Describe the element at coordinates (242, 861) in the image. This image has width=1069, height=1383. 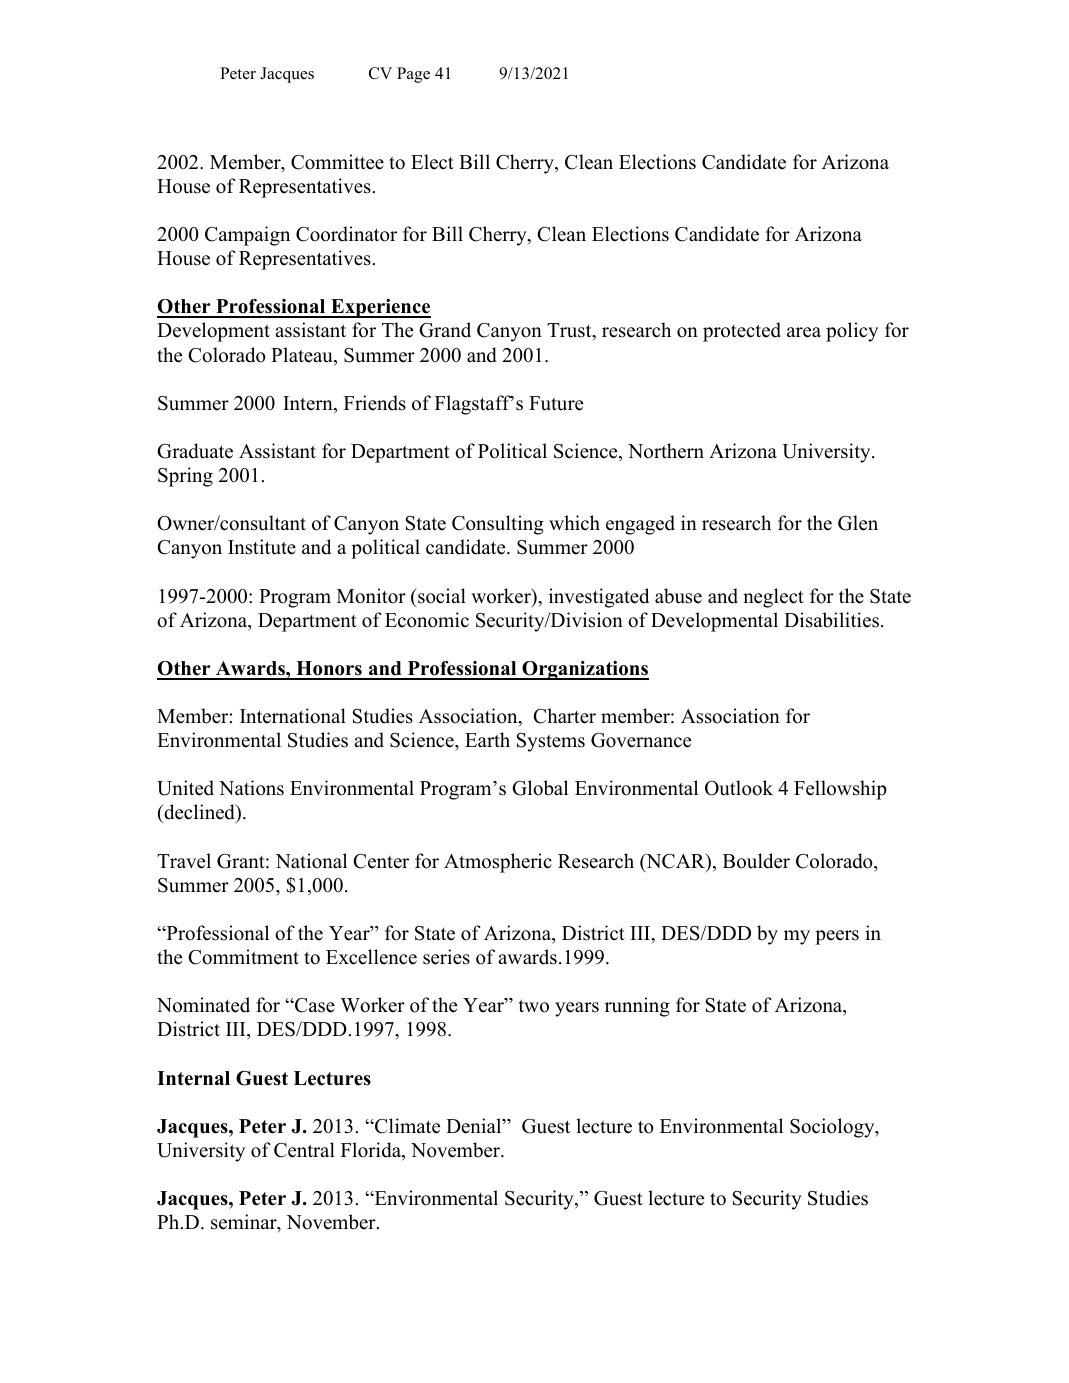
I see `Grant` at that location.
